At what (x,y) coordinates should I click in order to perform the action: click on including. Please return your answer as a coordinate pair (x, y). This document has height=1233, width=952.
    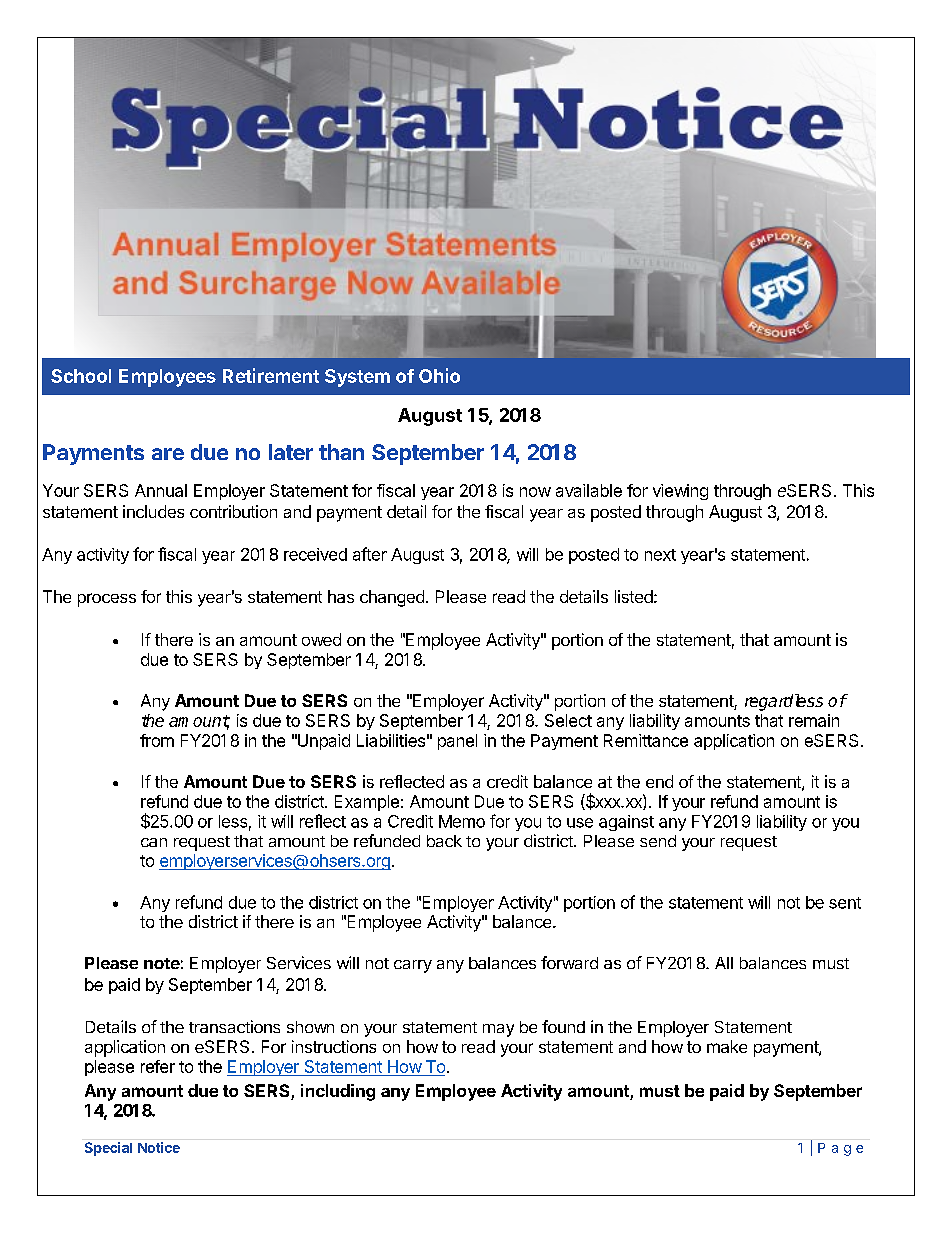
    Looking at the image, I should click on (338, 1092).
